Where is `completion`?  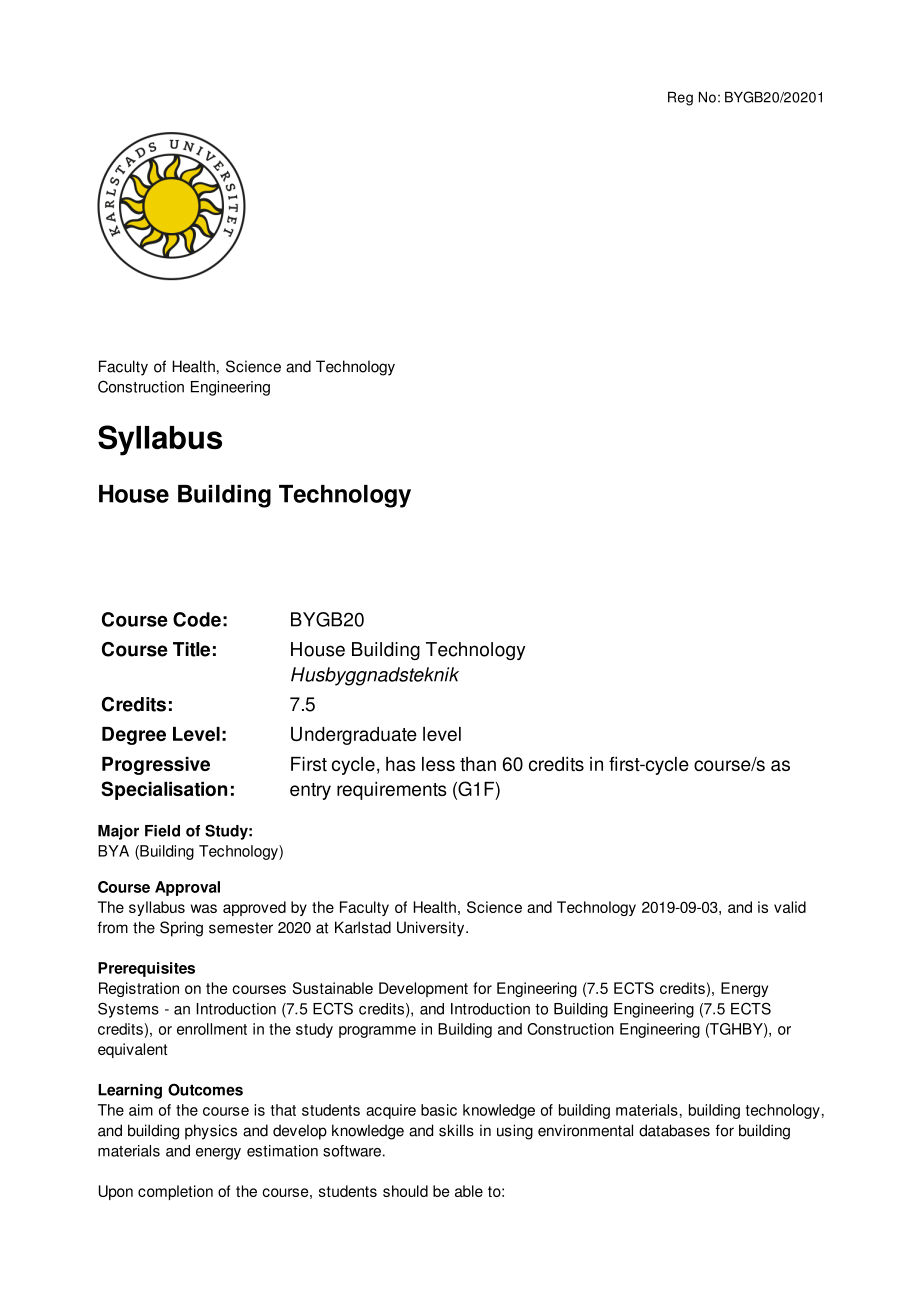 completion is located at coordinates (175, 1192).
